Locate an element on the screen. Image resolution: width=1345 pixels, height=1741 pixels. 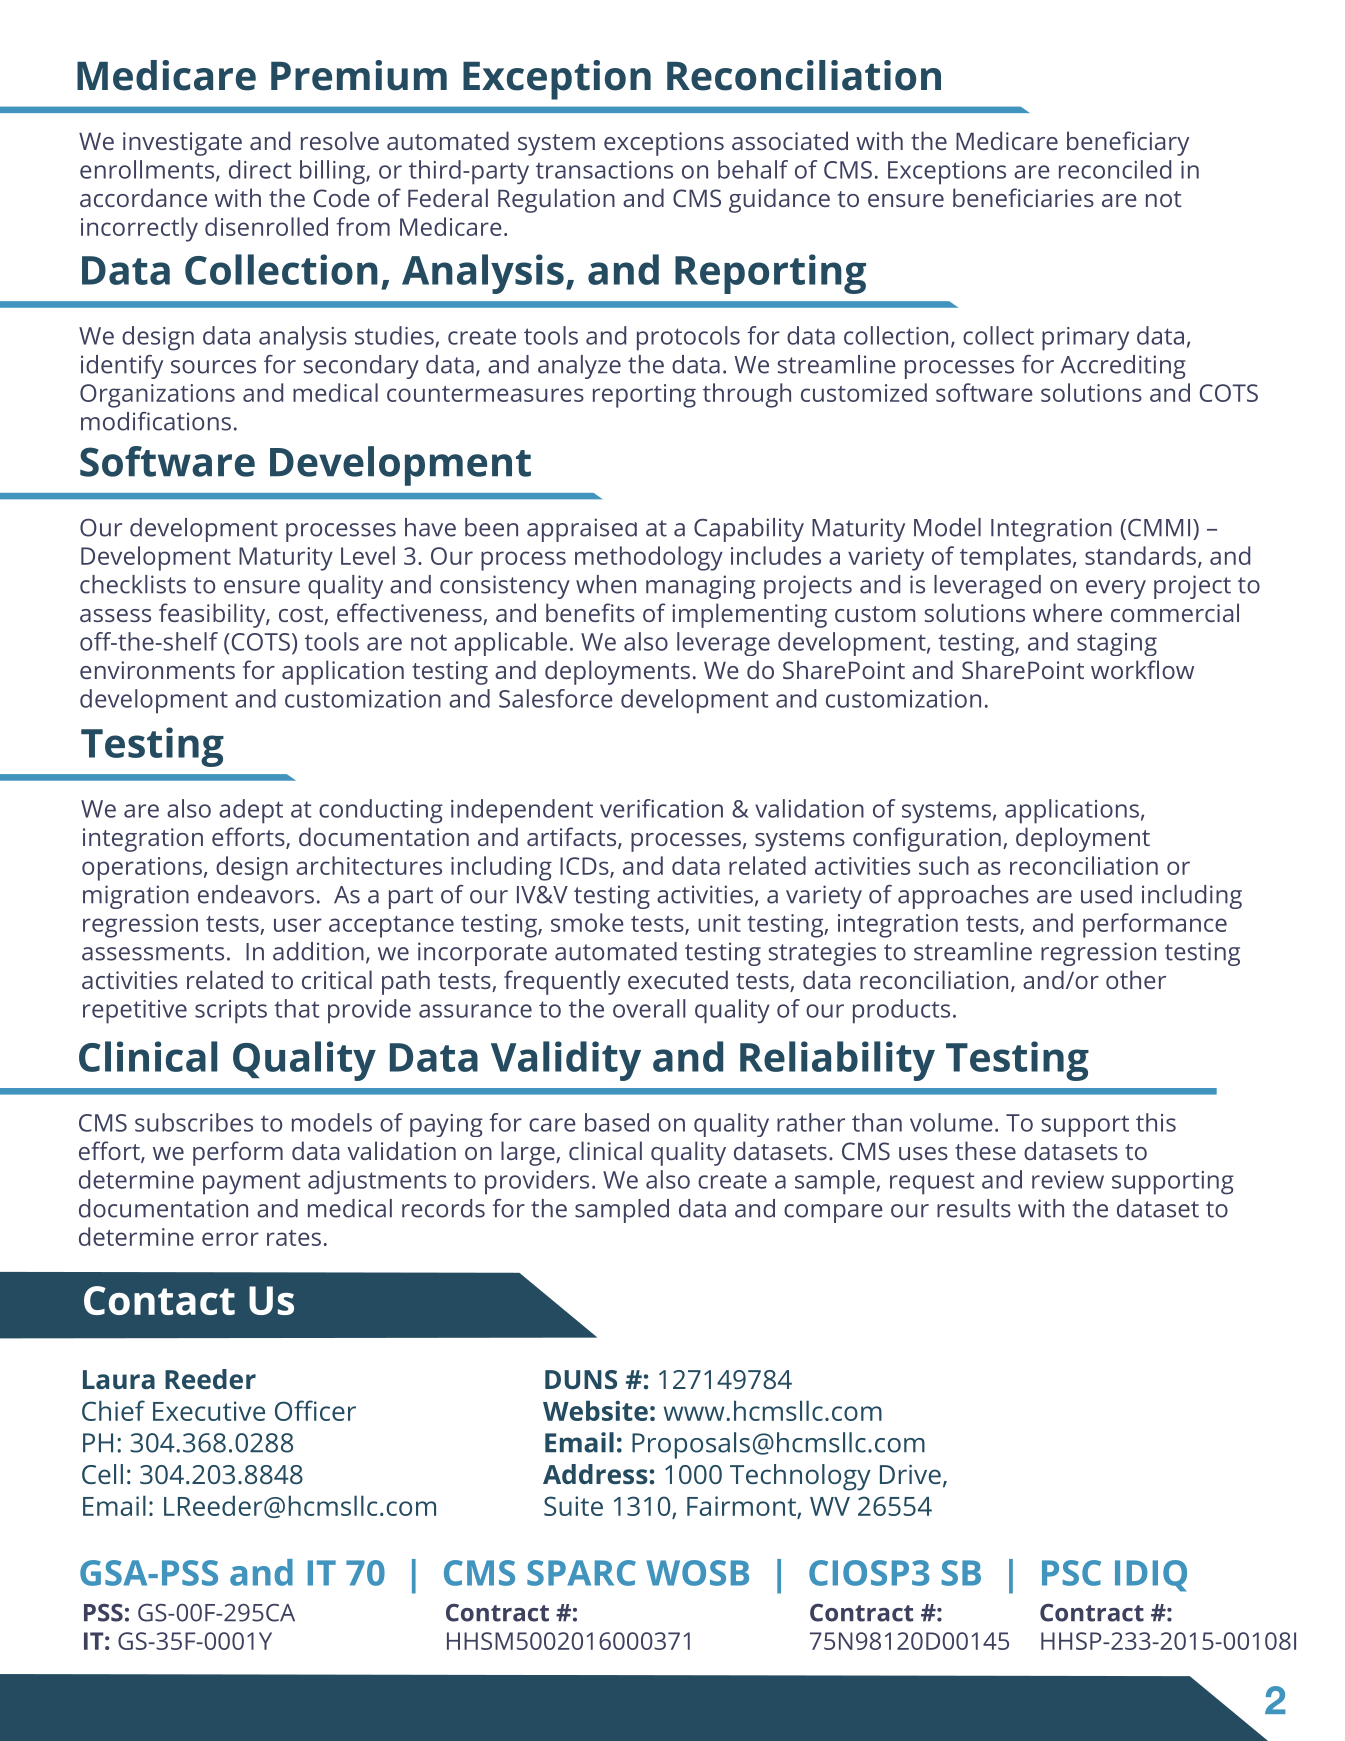
beneficiary is located at coordinates (1128, 143).
